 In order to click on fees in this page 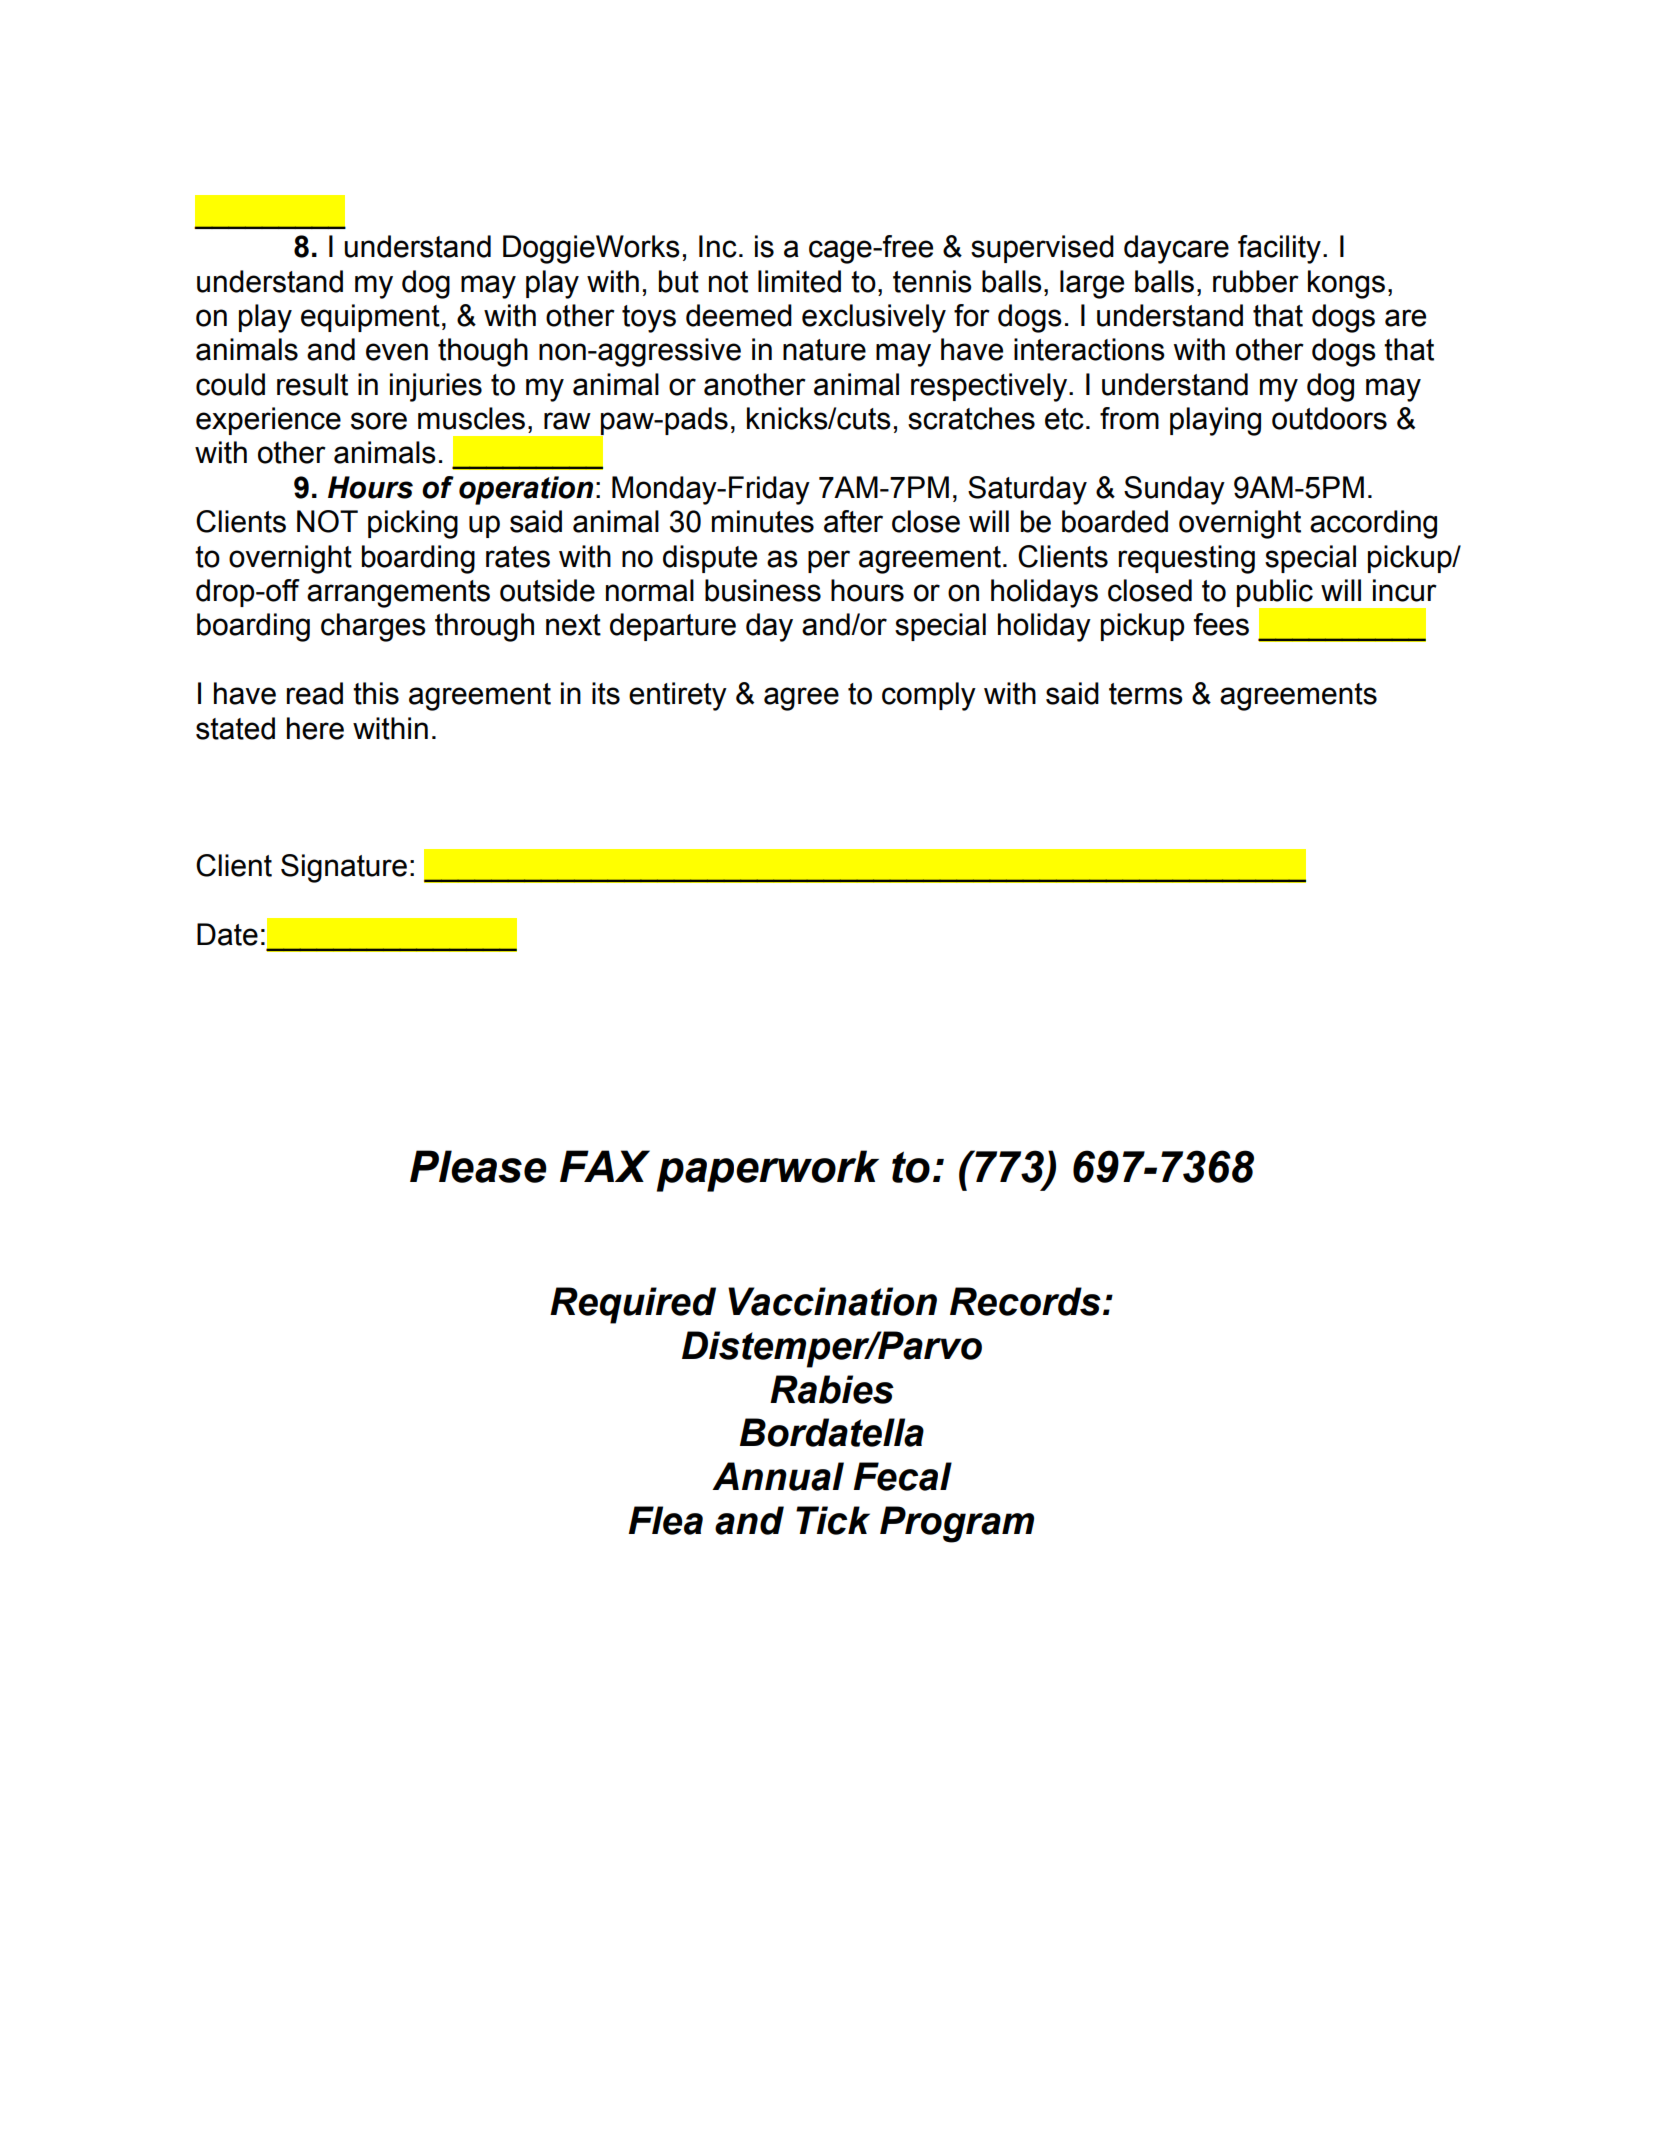, I will do `click(1221, 624)`.
